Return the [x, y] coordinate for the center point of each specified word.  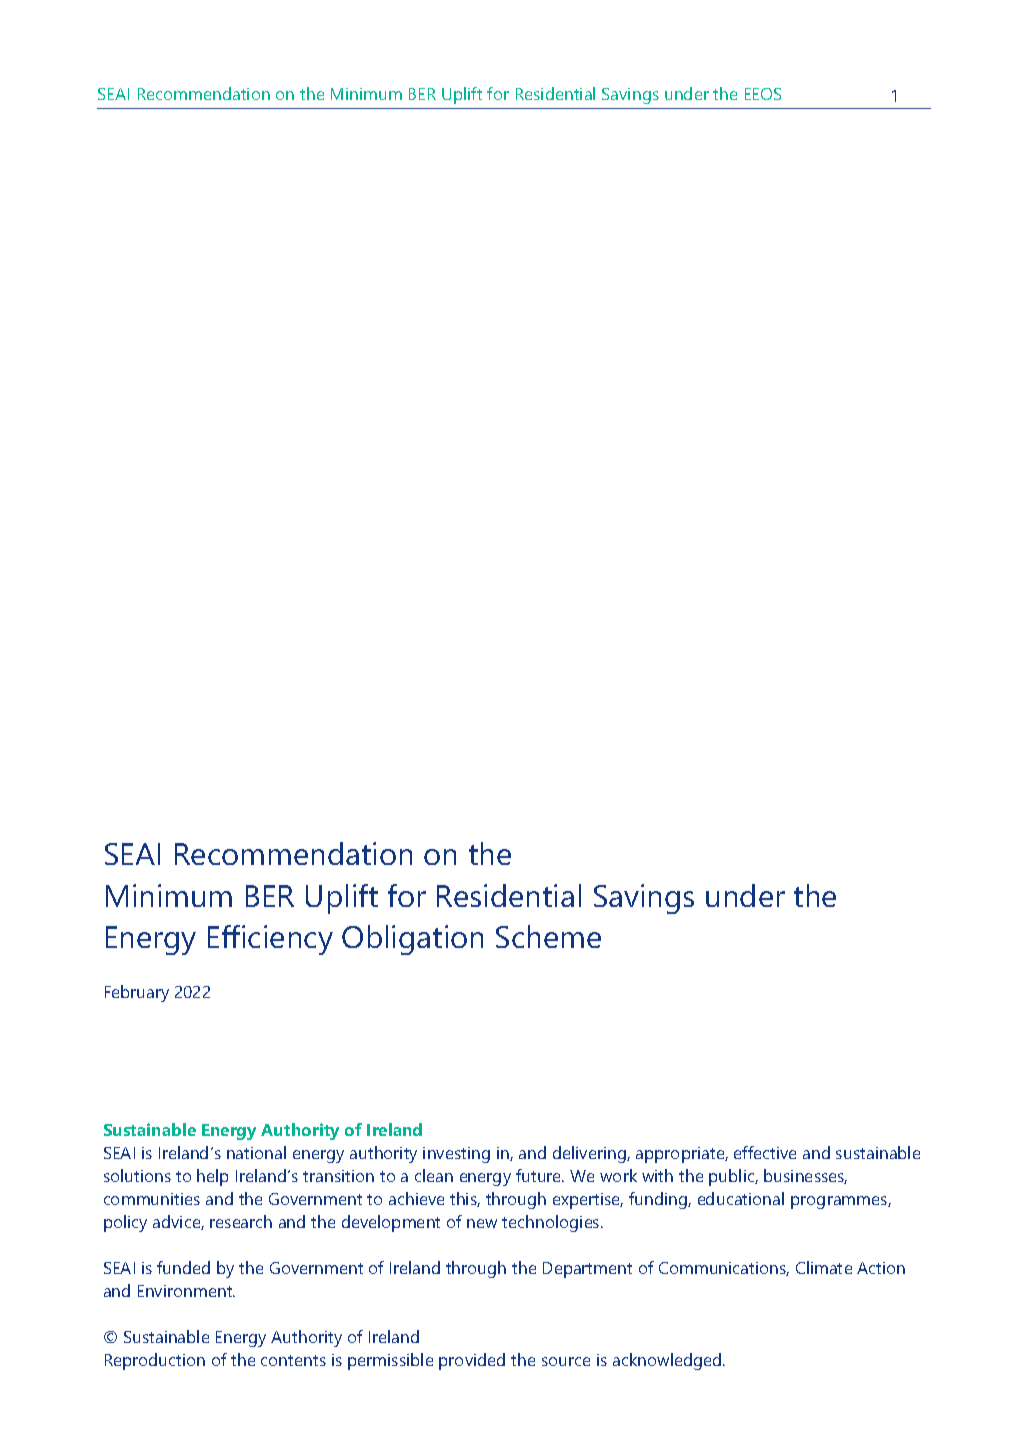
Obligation [412, 940]
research [241, 1221]
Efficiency [270, 940]
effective [765, 1152]
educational [741, 1198]
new [482, 1223]
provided [472, 1361]
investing [456, 1155]
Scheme [548, 936]
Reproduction [155, 1361]
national [256, 1152]
